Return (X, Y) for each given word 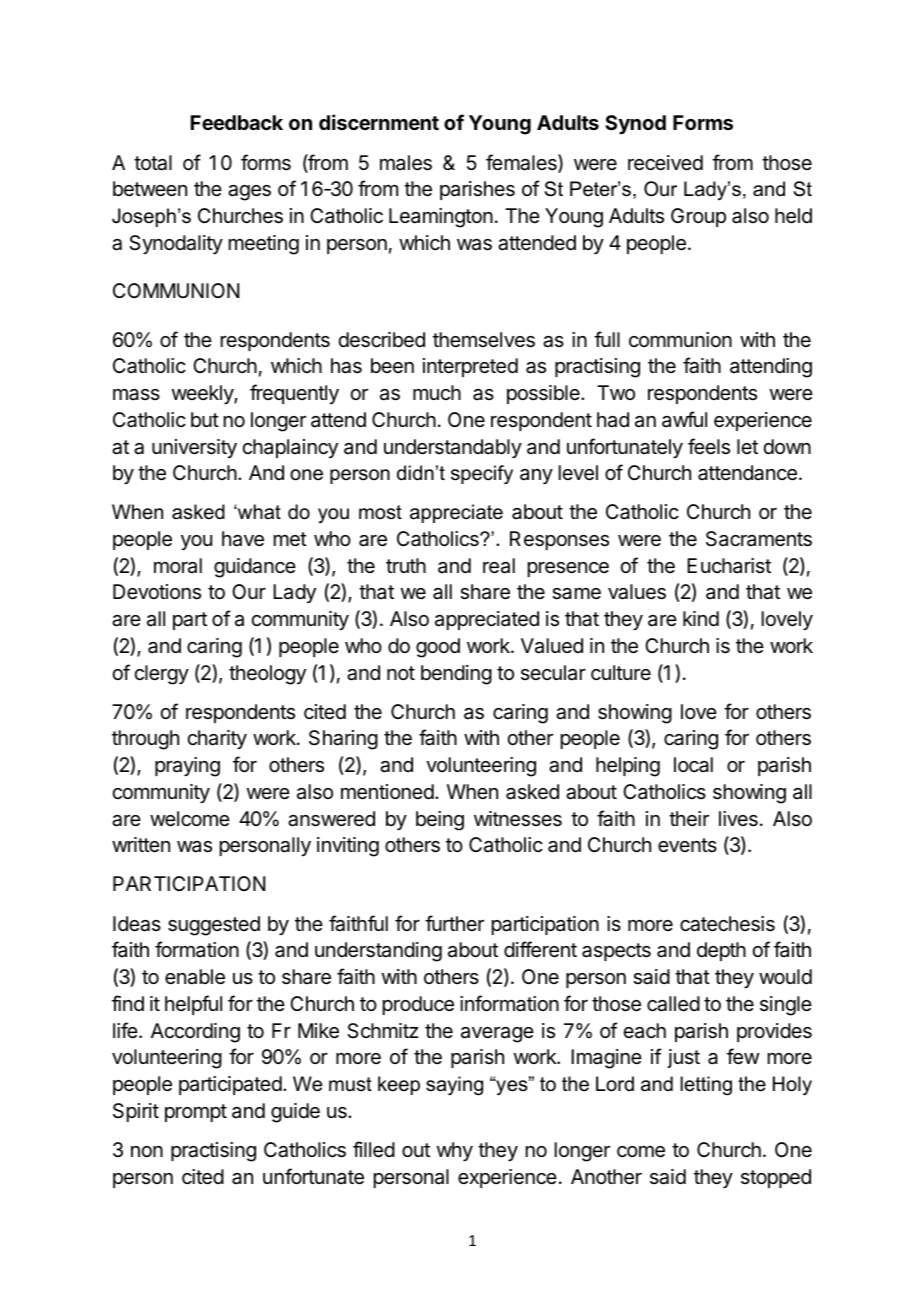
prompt (196, 1113)
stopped (776, 1178)
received (665, 163)
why (455, 1151)
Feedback (237, 122)
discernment (379, 122)
